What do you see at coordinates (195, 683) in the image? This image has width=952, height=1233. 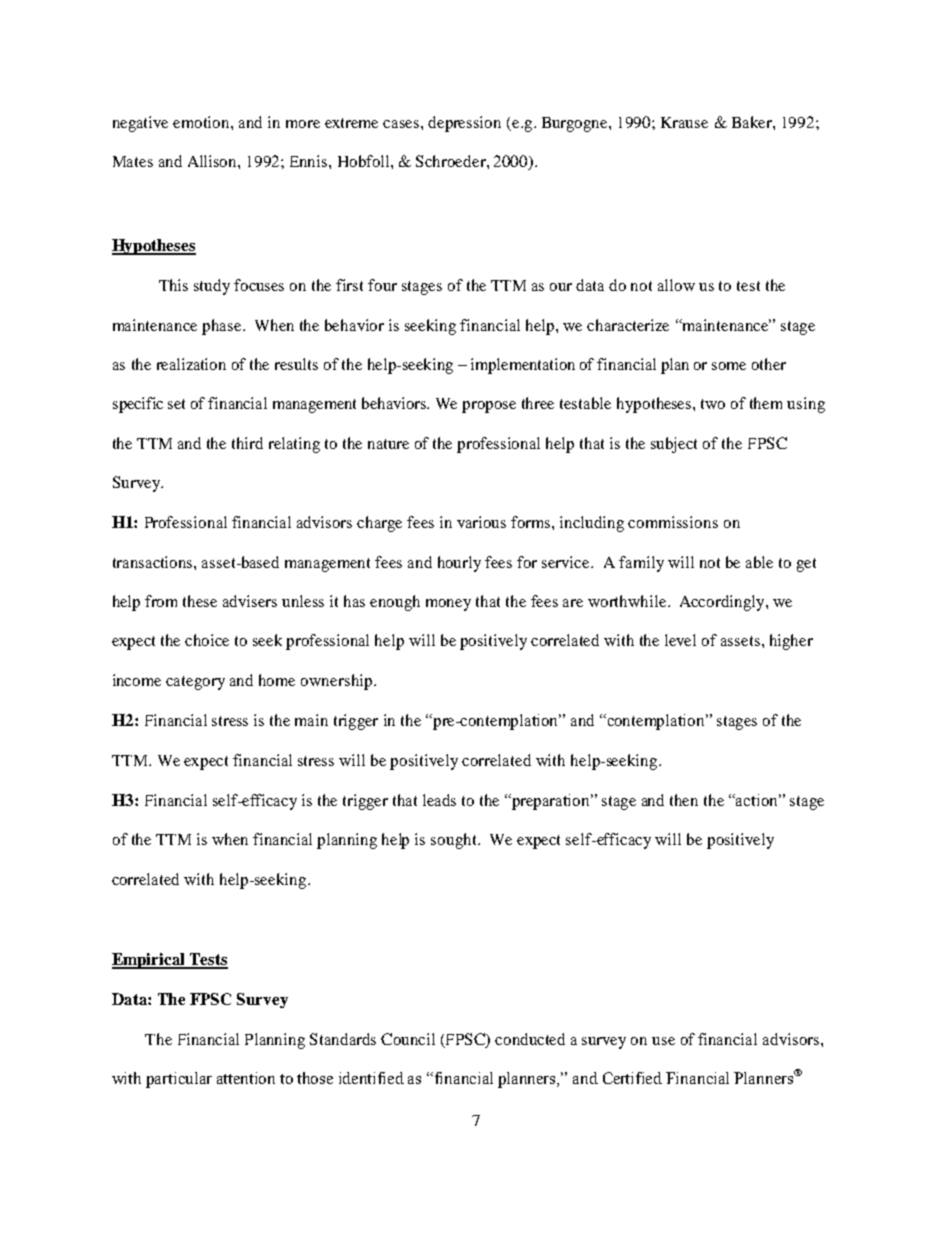 I see `category` at bounding box center [195, 683].
